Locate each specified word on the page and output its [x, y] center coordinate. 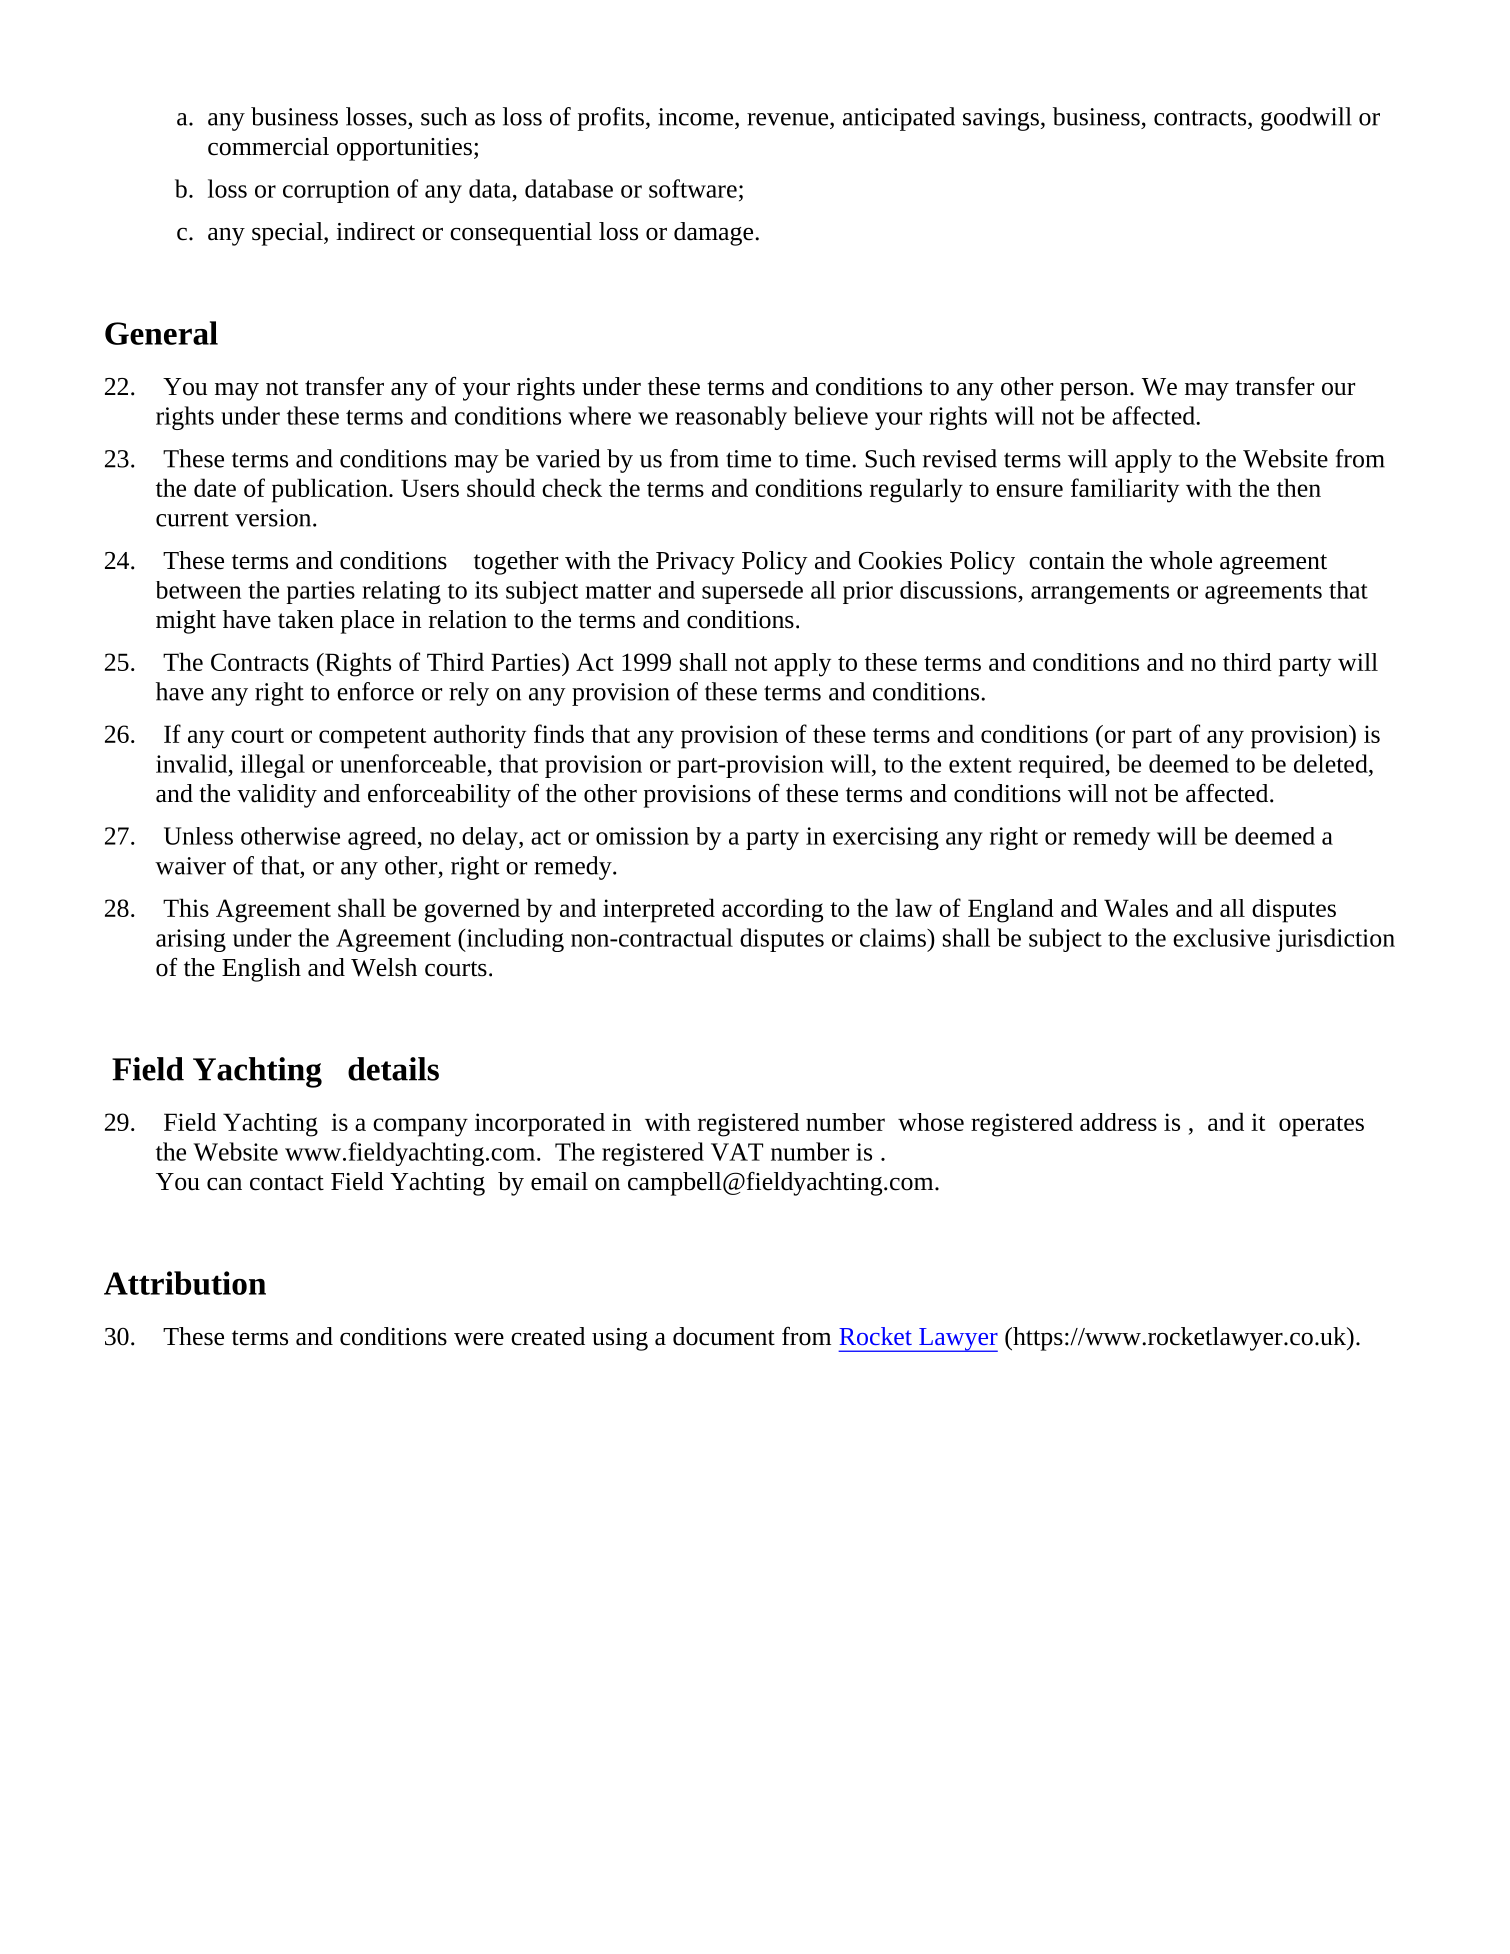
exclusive [1221, 937]
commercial [268, 146]
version [274, 518]
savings [1002, 119]
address [1118, 1122]
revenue [789, 119]
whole [1180, 560]
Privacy [695, 563]
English [261, 970]
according [772, 910]
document [724, 1336]
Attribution [185, 1283]
